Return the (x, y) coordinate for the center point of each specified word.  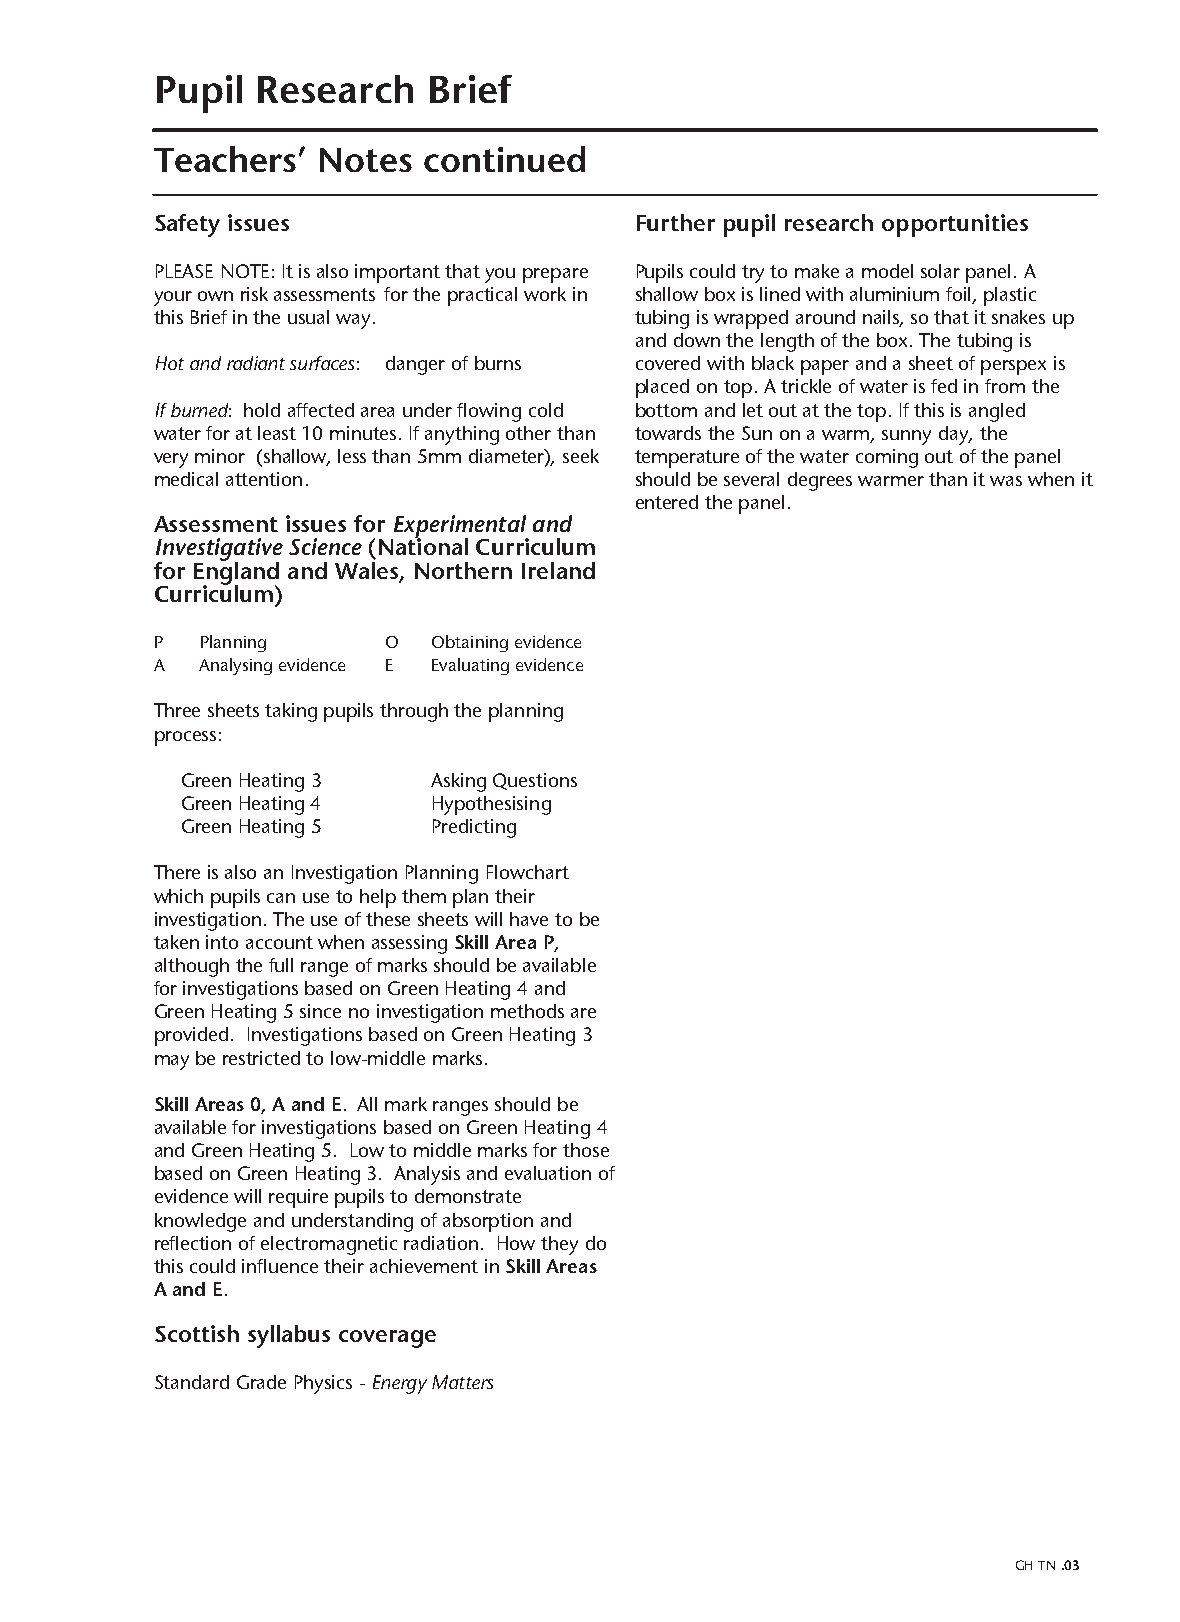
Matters (462, 1382)
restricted (261, 1058)
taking (291, 712)
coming (887, 458)
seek (581, 456)
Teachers (225, 159)
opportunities (955, 225)
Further (676, 222)
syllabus (289, 1336)
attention (264, 479)
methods (527, 1011)
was (1006, 481)
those (586, 1150)
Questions (535, 781)
